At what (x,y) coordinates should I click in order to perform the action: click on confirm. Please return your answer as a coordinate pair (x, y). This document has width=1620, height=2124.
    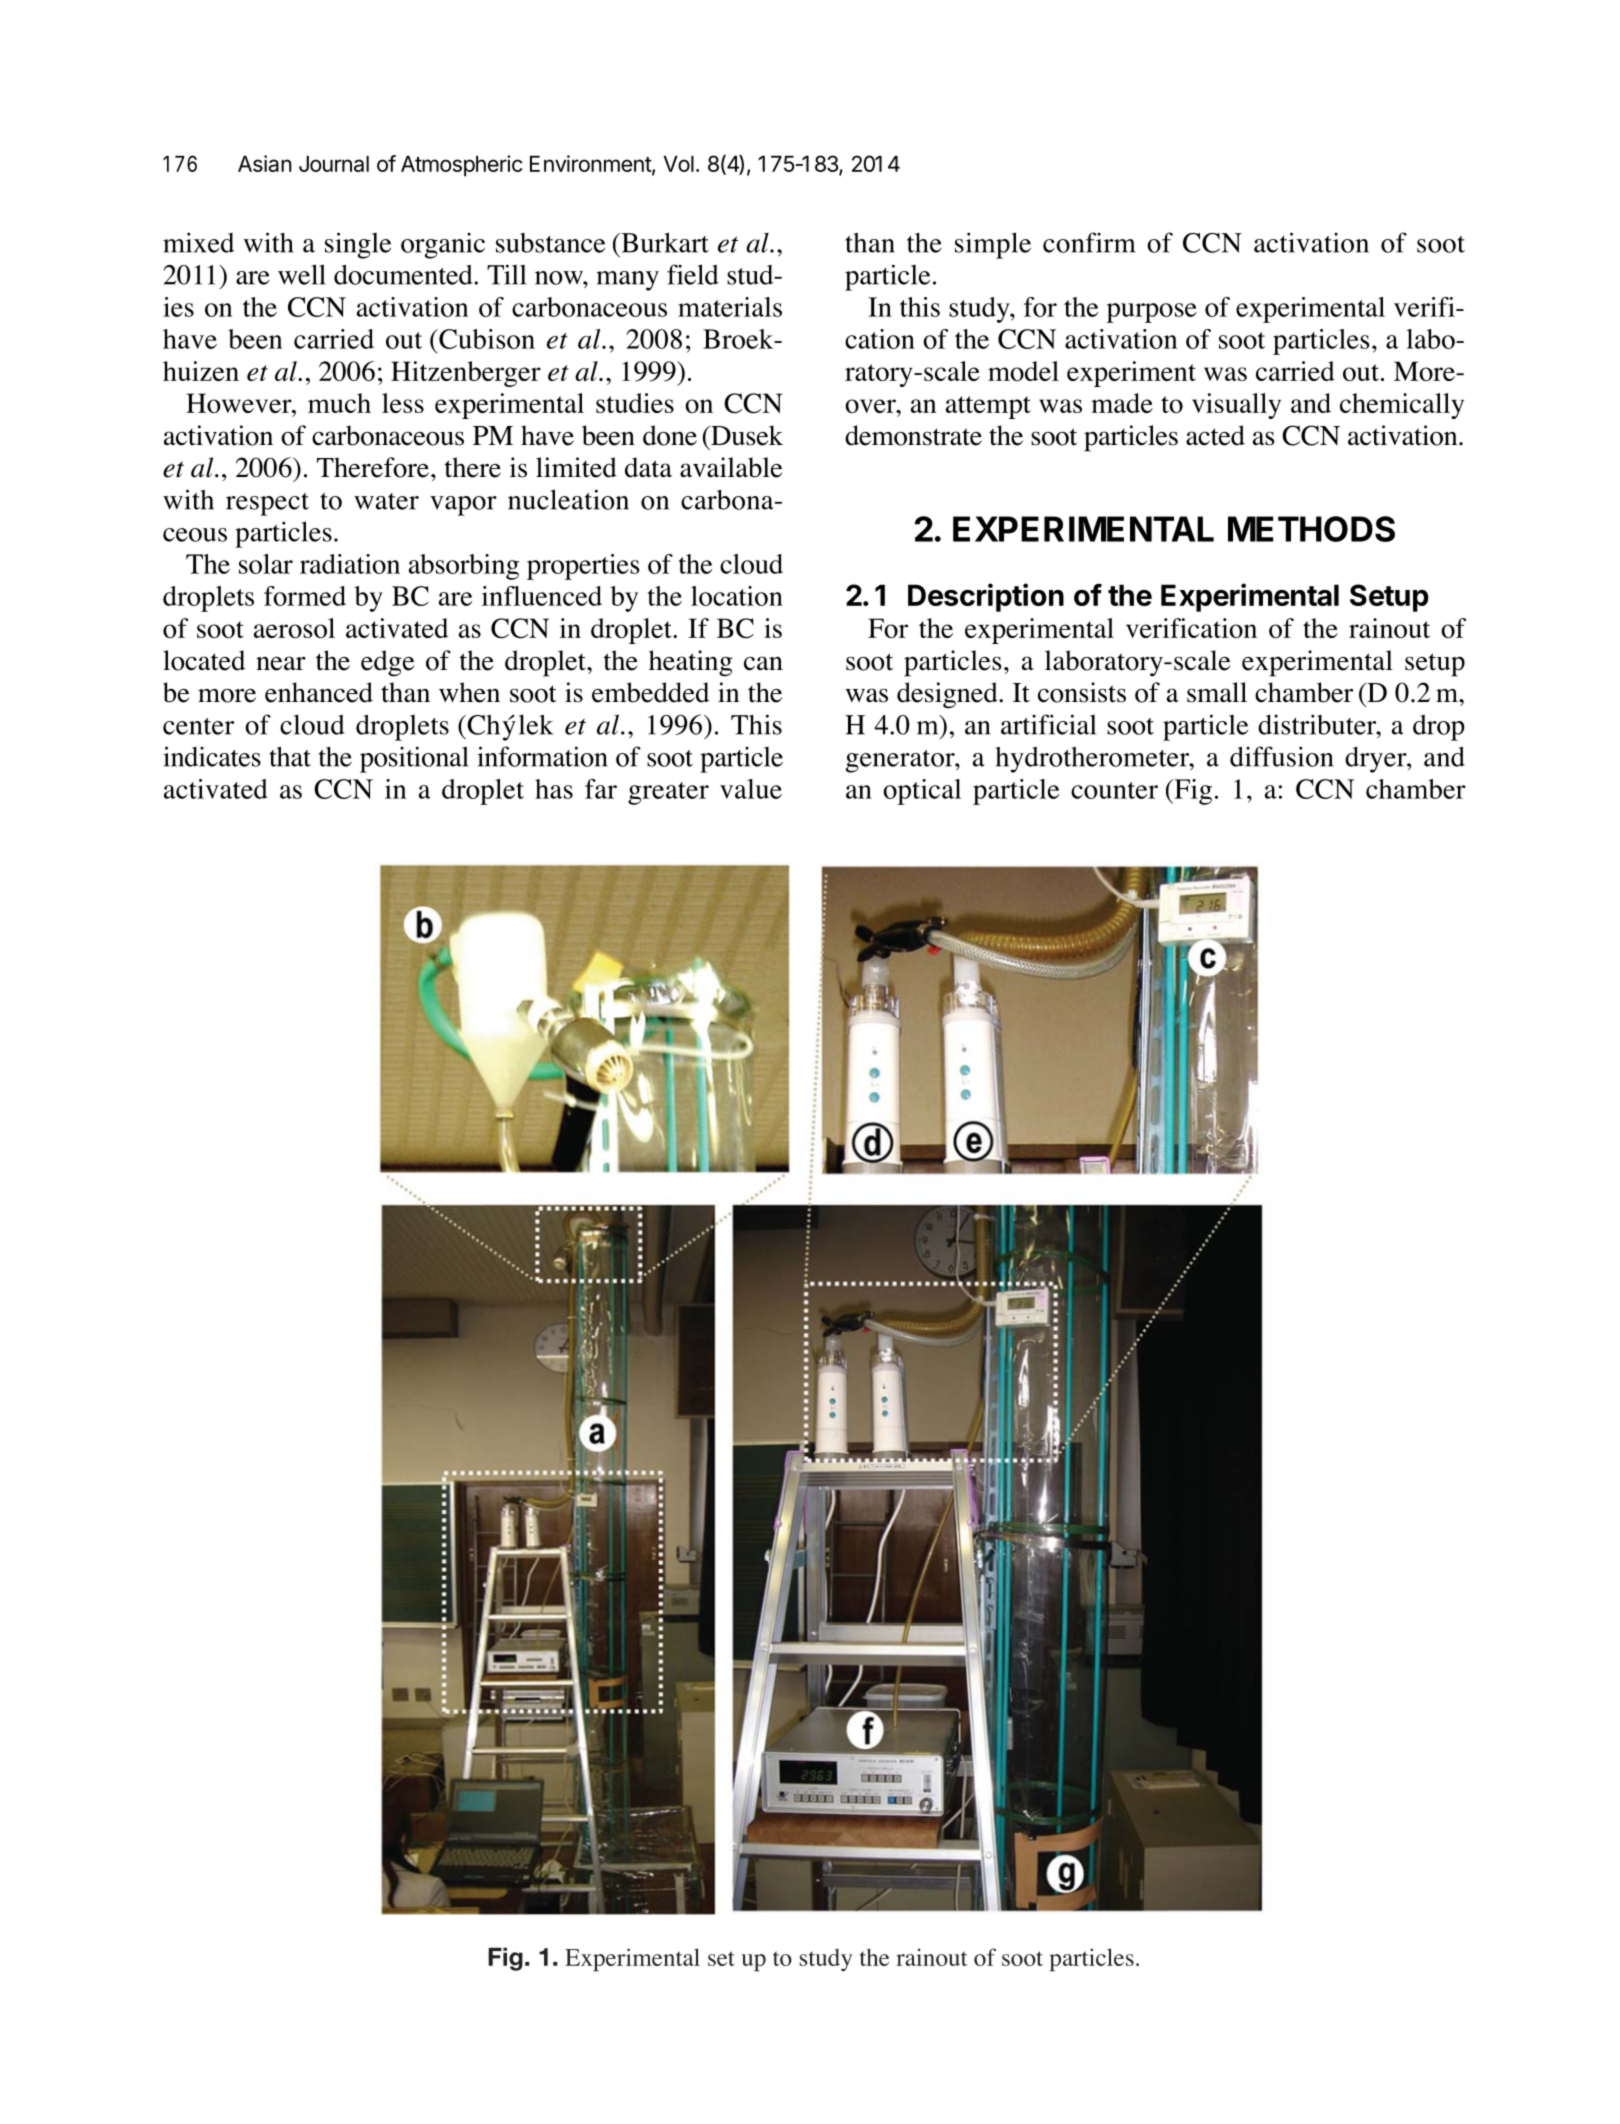
    Looking at the image, I should click on (1089, 242).
